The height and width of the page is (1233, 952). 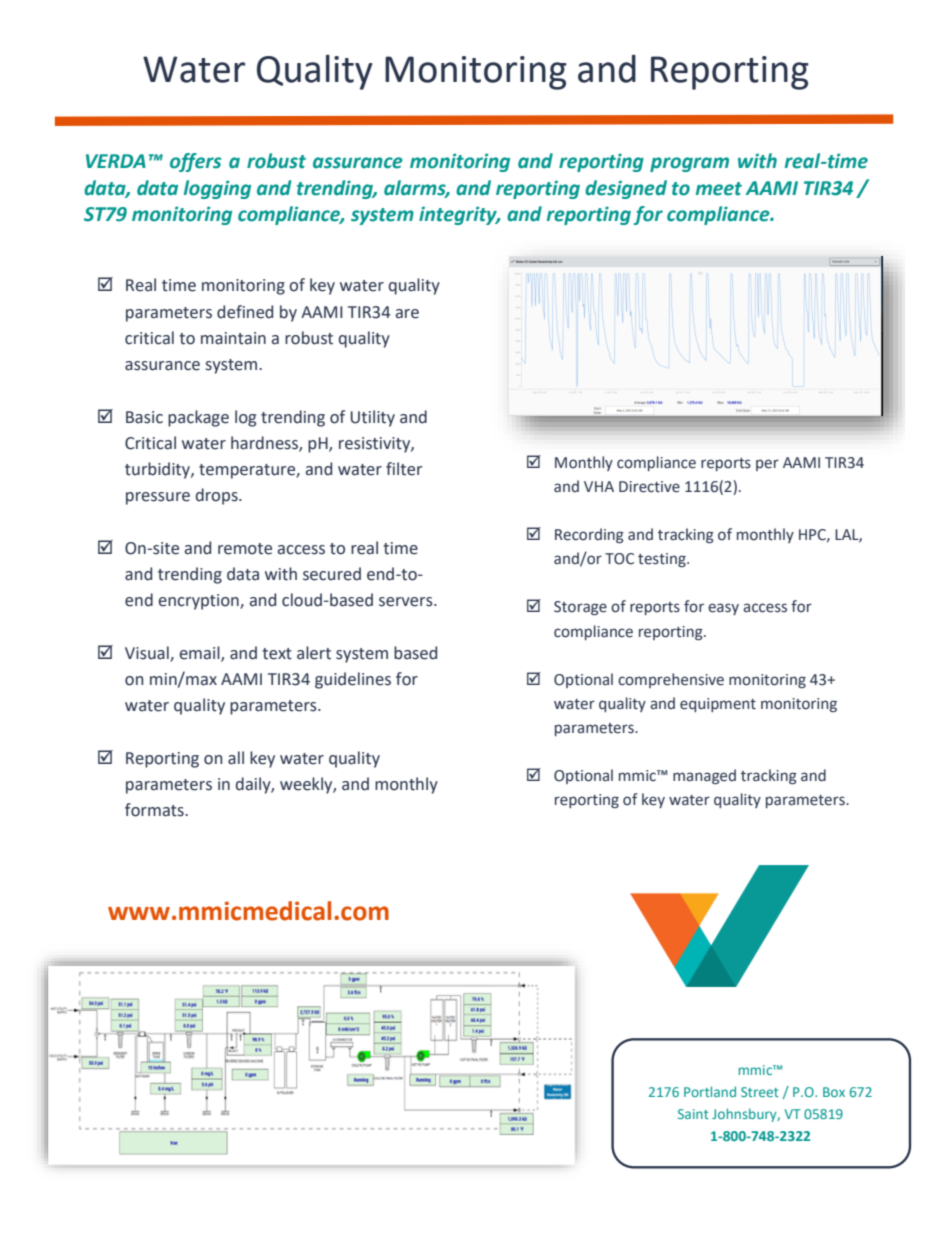 What do you see at coordinates (693, 1114) in the page?
I see `Saint` at bounding box center [693, 1114].
